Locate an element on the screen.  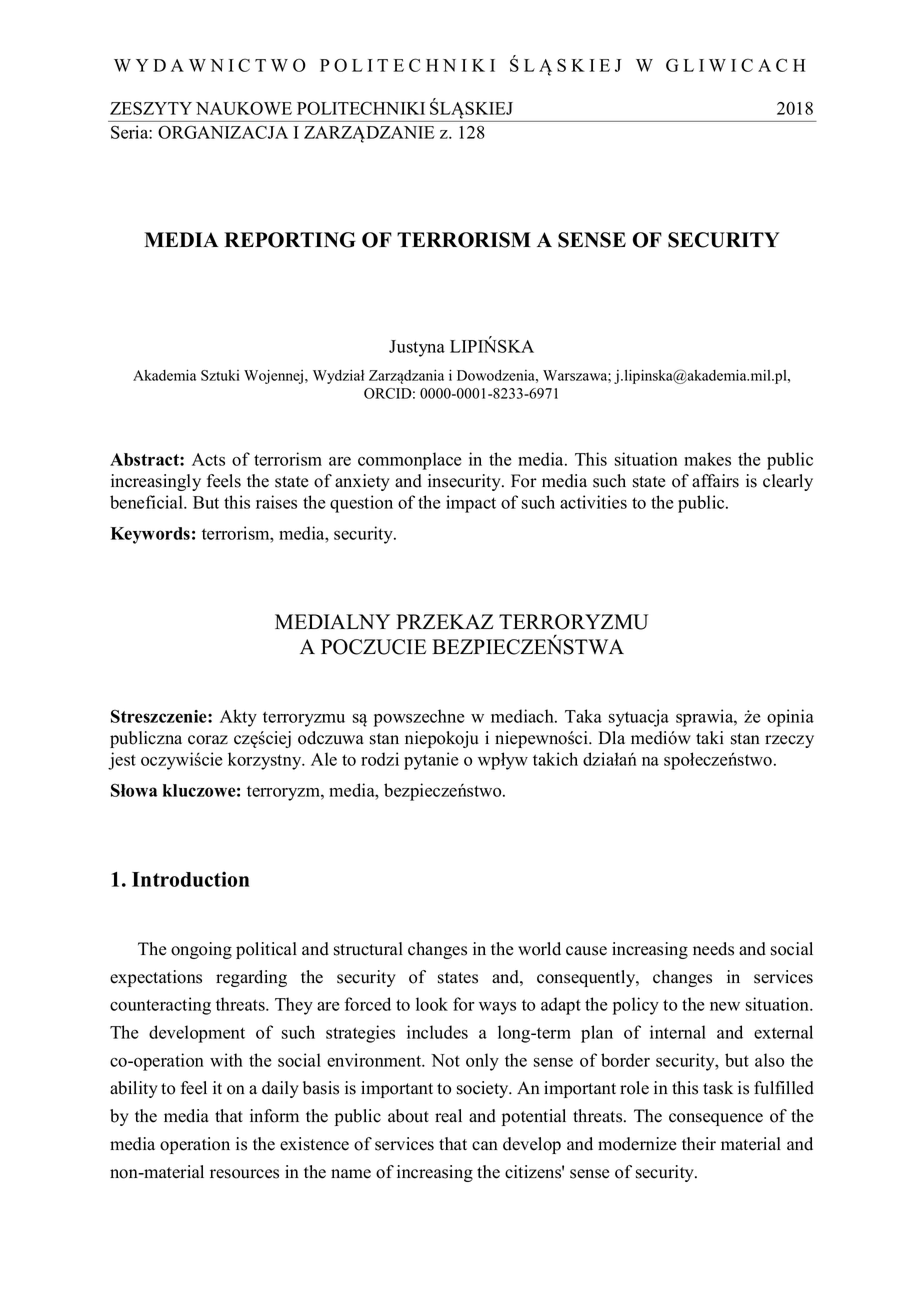
resources is located at coordinates (244, 1174).
